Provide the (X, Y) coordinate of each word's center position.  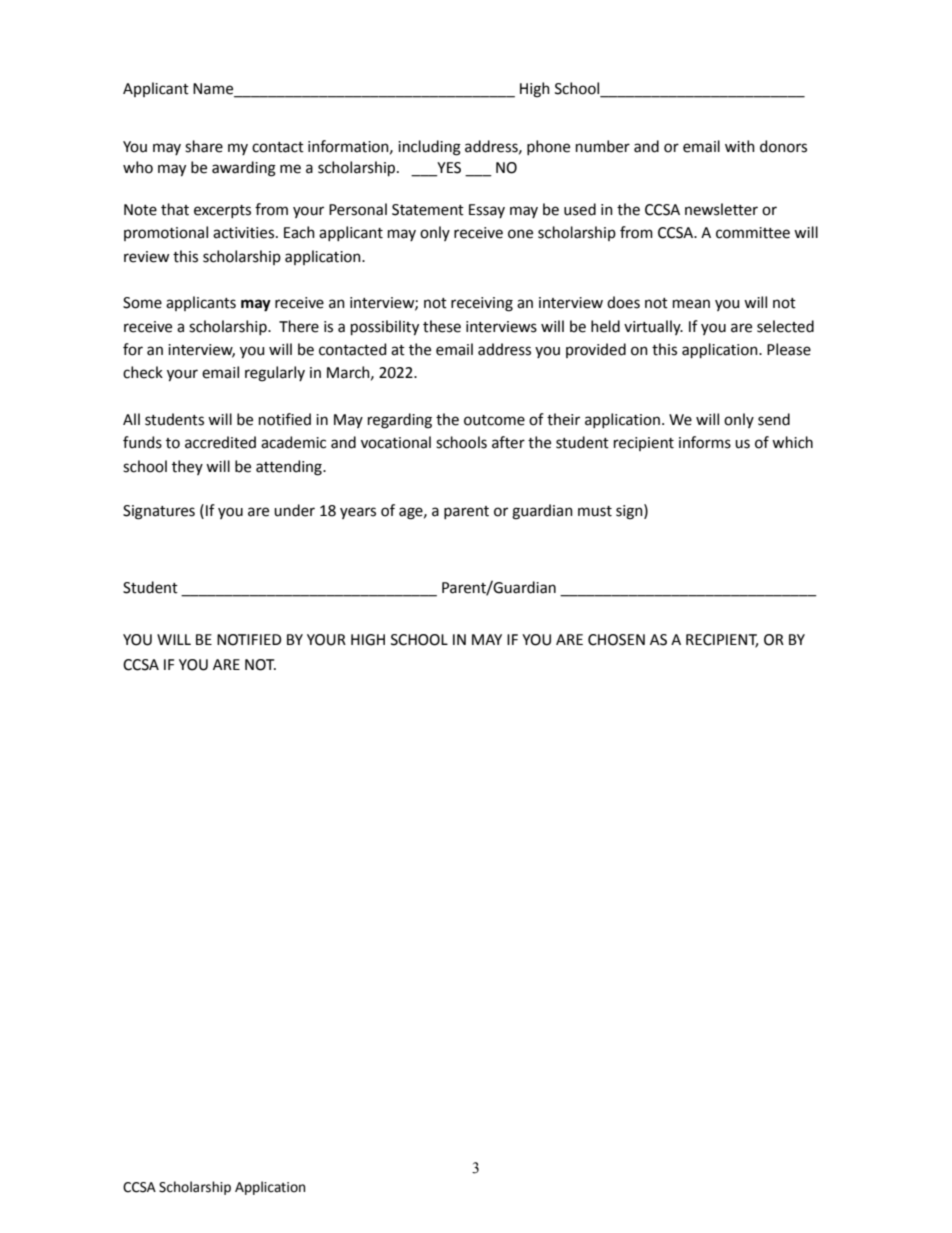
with (740, 146)
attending (290, 468)
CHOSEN (616, 640)
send (774, 419)
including (429, 148)
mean (691, 304)
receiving (482, 304)
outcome (494, 420)
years (358, 513)
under (294, 510)
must (595, 511)
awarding (244, 169)
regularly (275, 374)
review (146, 257)
